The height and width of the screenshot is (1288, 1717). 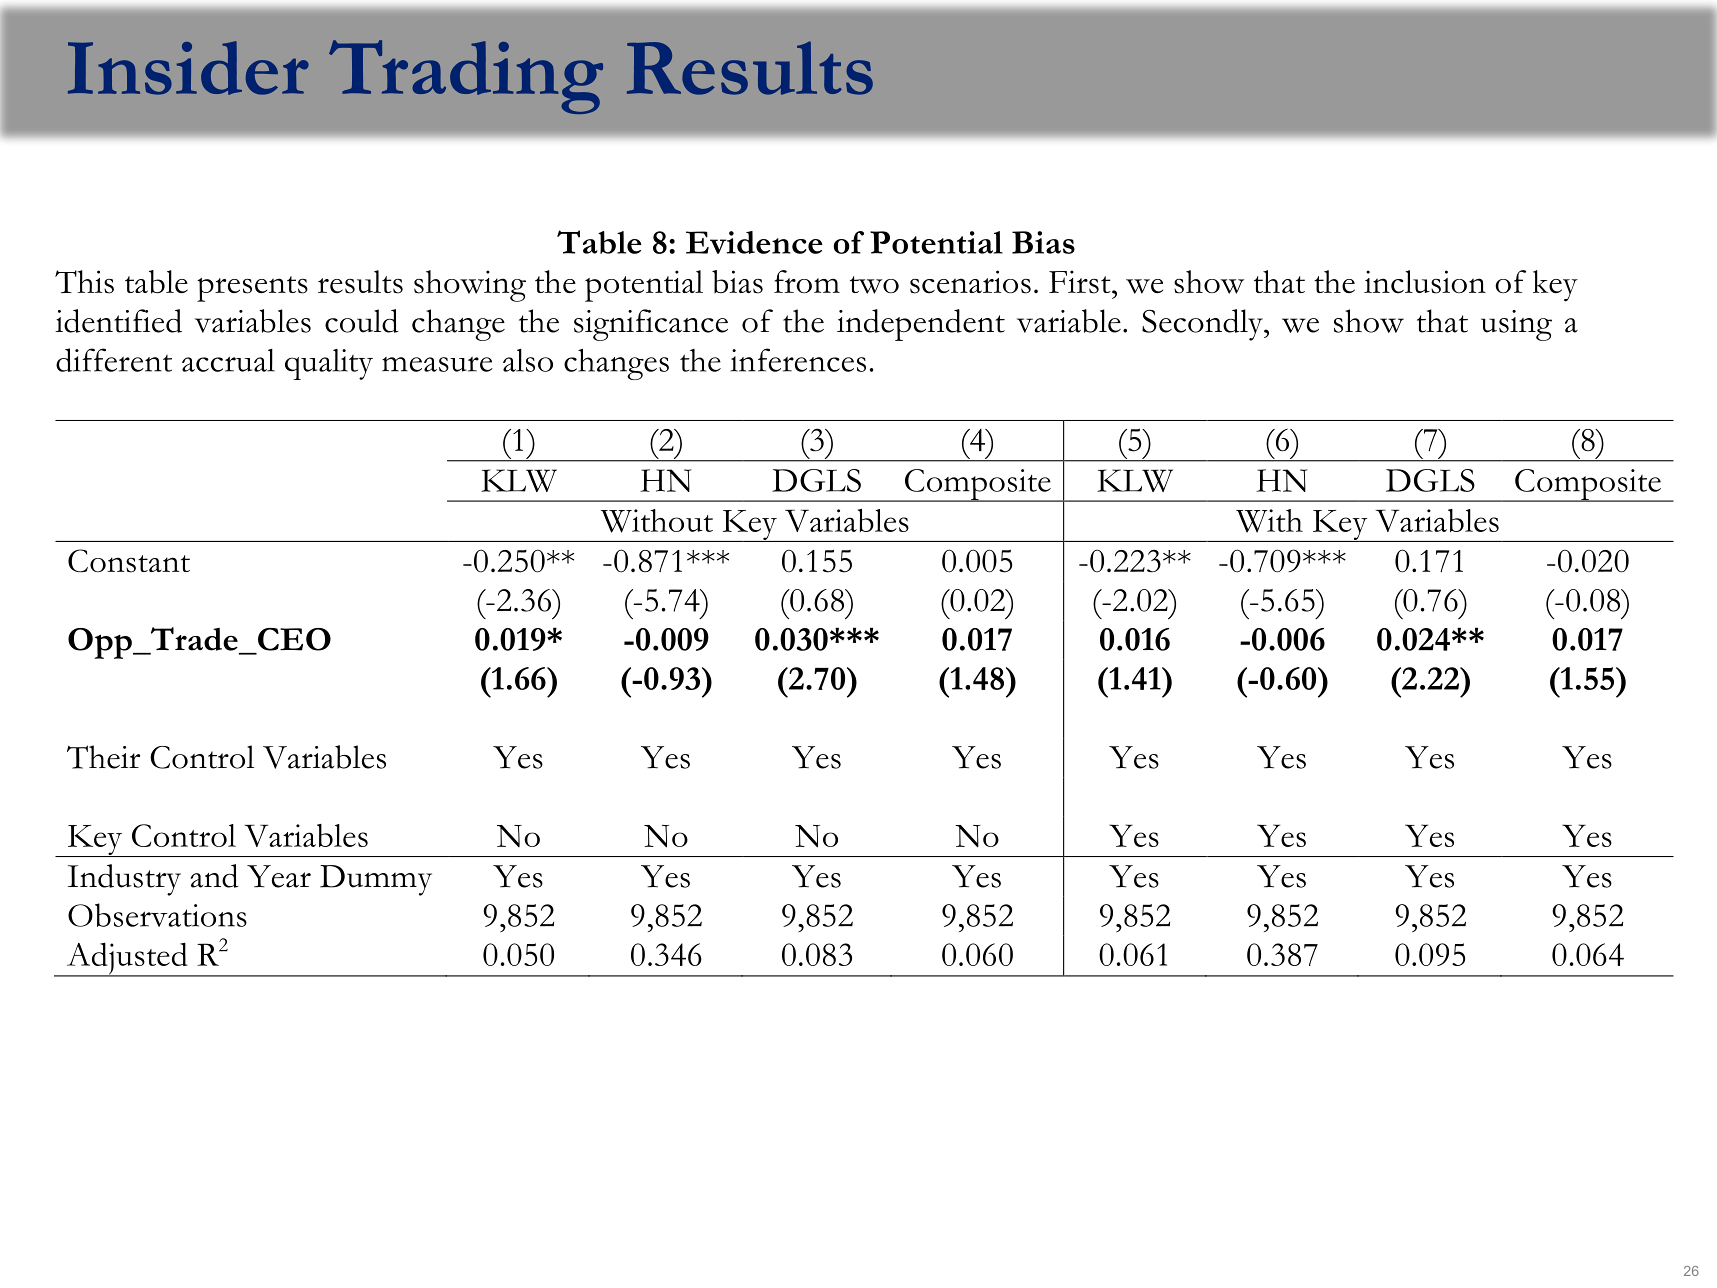 What do you see at coordinates (1425, 282) in the screenshot?
I see `inclusion` at bounding box center [1425, 282].
